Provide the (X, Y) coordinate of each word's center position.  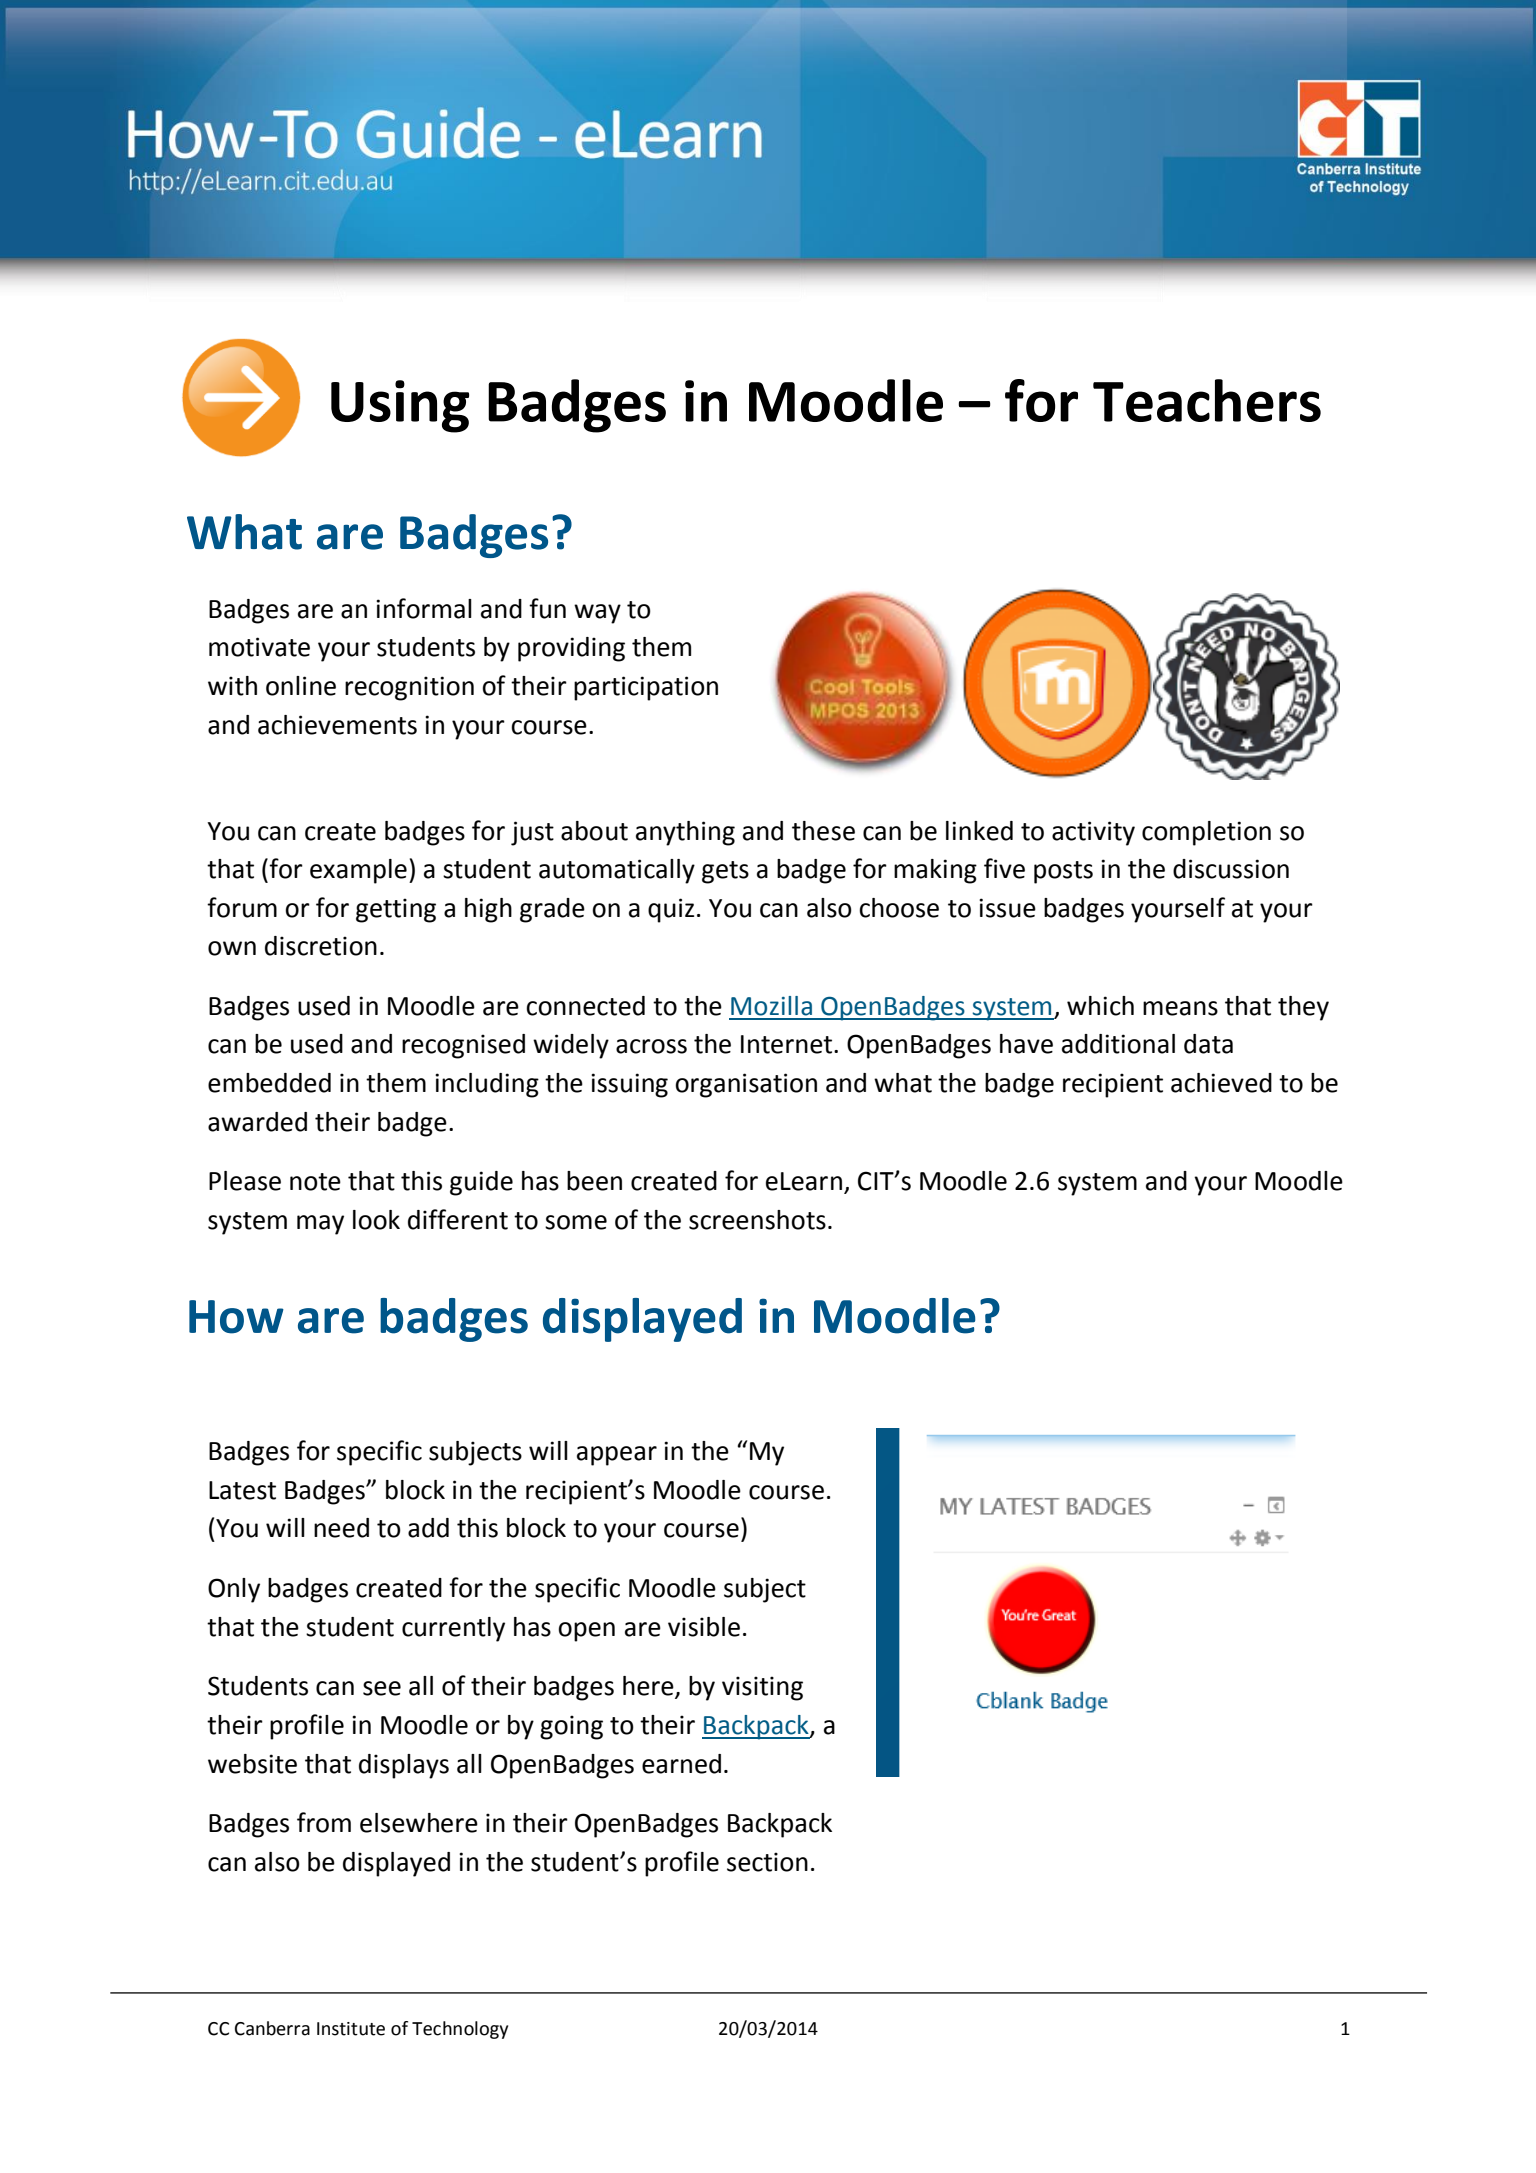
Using (400, 406)
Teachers (1207, 400)
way (597, 614)
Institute (351, 2029)
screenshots (757, 1220)
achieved (1221, 1083)
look (376, 1220)
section (767, 1862)
